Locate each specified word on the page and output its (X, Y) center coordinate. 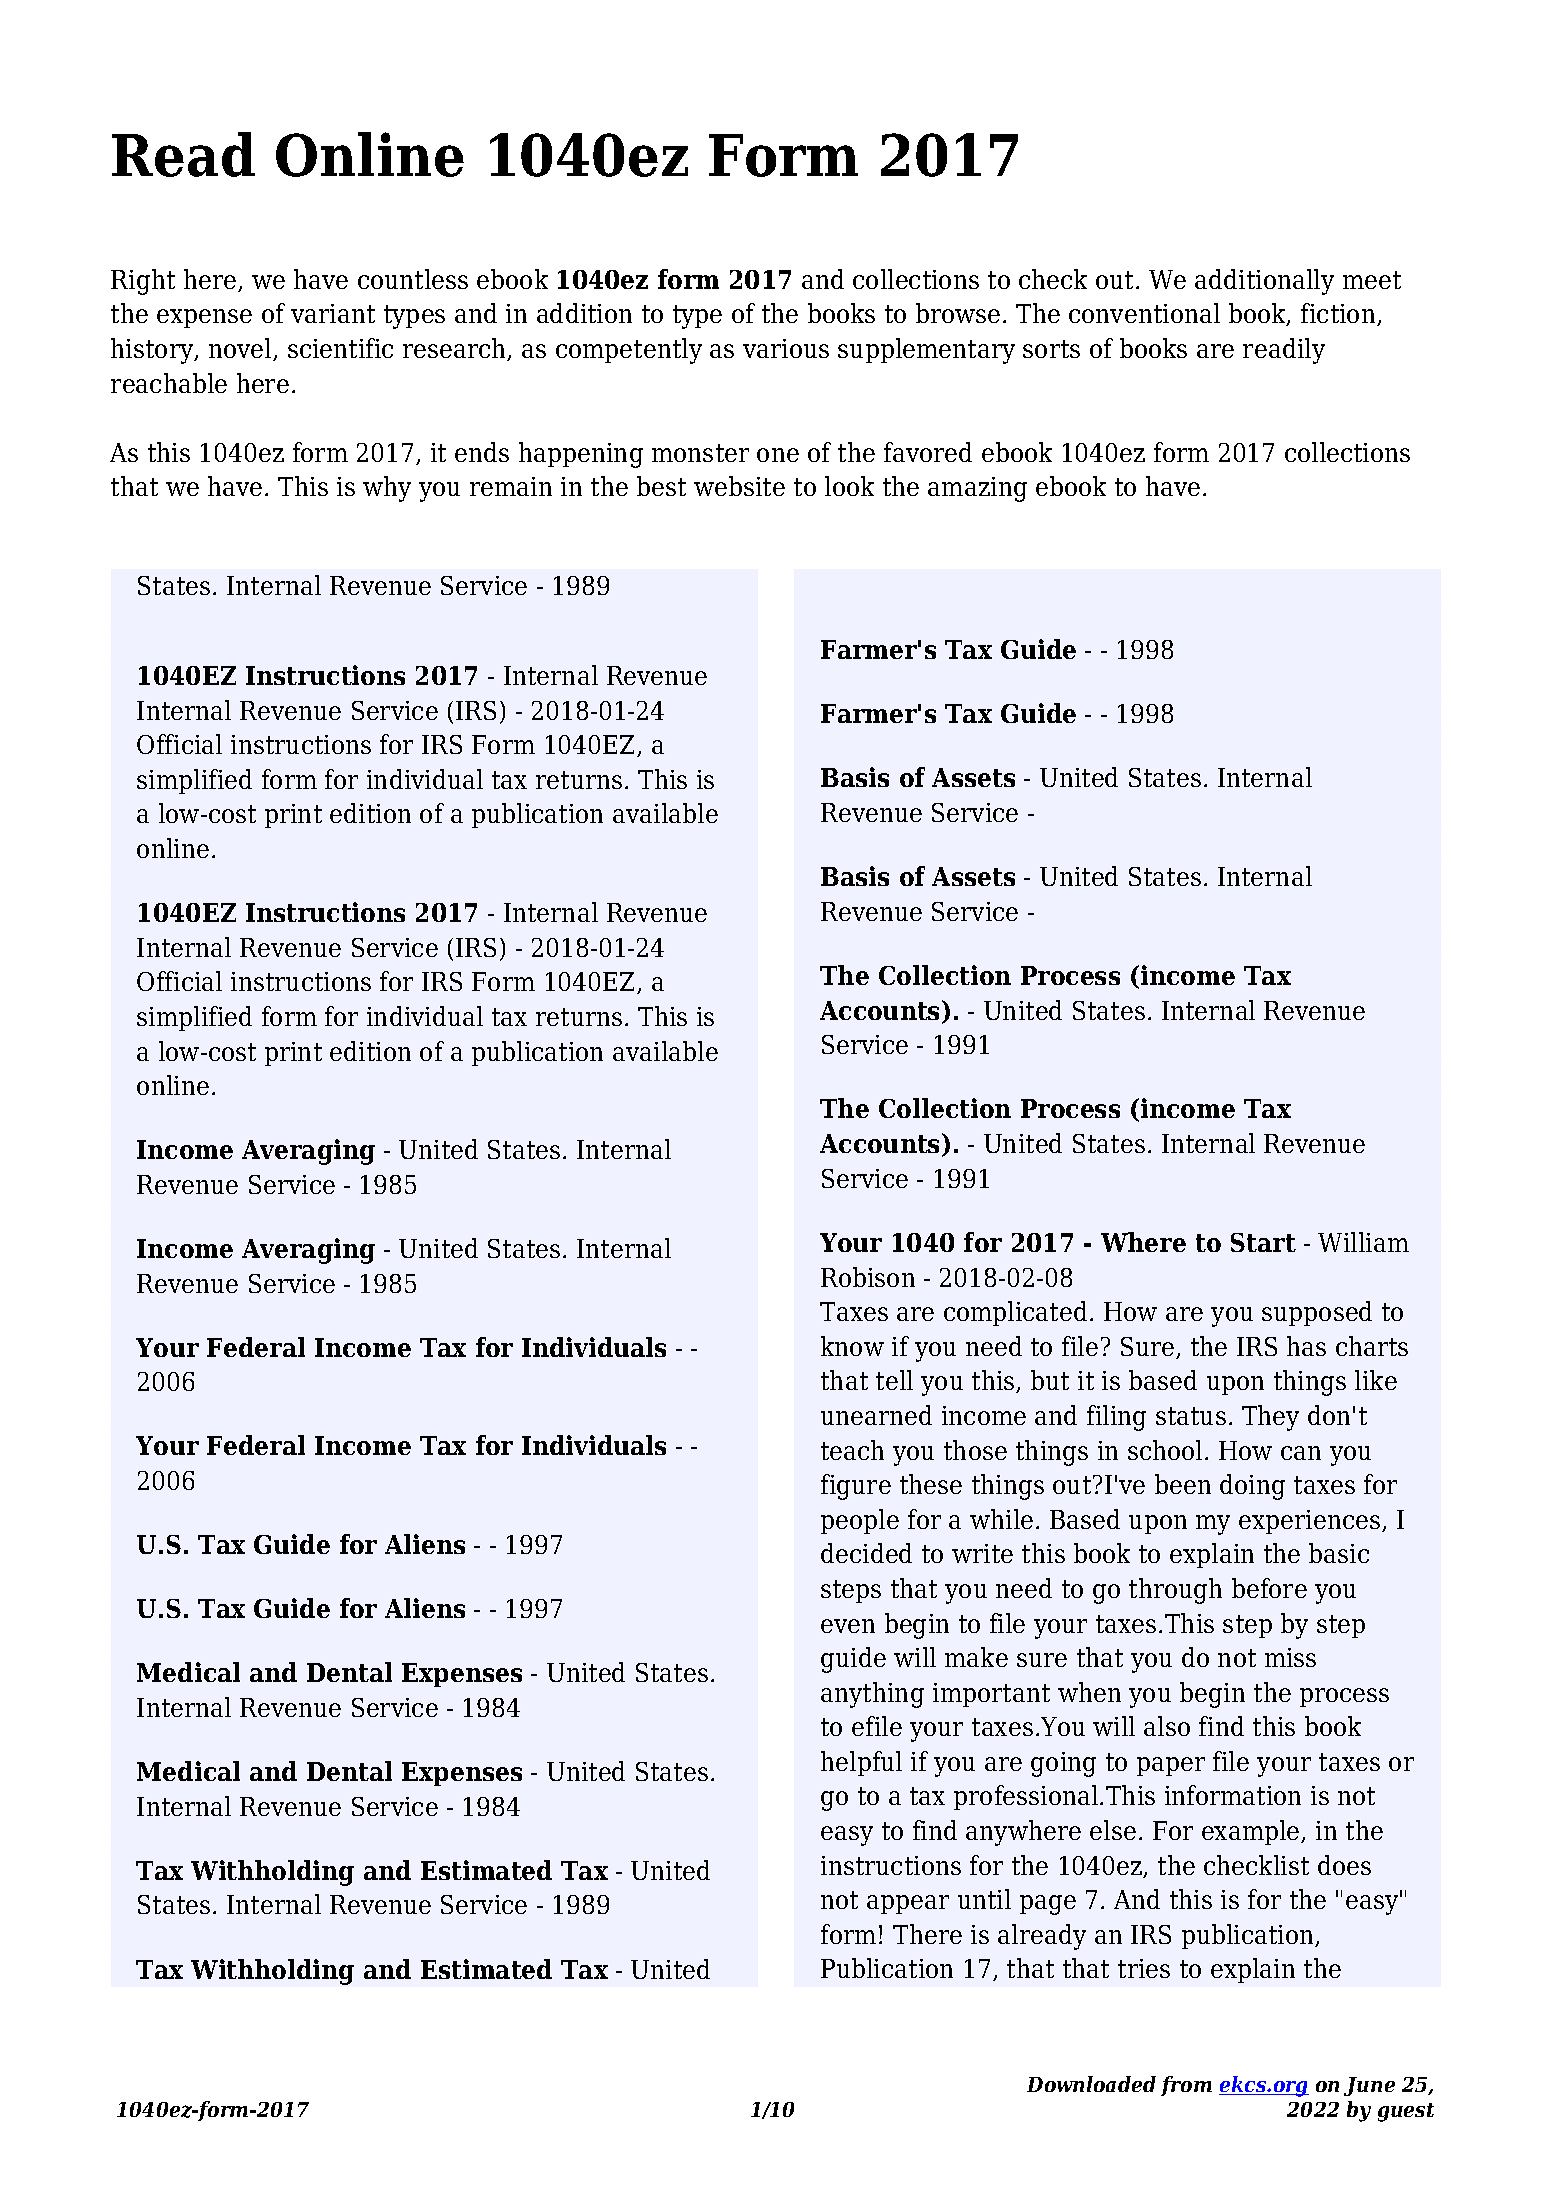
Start (1263, 1242)
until (984, 1899)
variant (333, 313)
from (1186, 2086)
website (739, 486)
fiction (1339, 314)
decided (866, 1553)
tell (894, 1380)
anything (872, 1695)
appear (908, 1904)
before (1269, 1588)
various (786, 348)
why (387, 489)
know (852, 1346)
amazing (977, 489)
